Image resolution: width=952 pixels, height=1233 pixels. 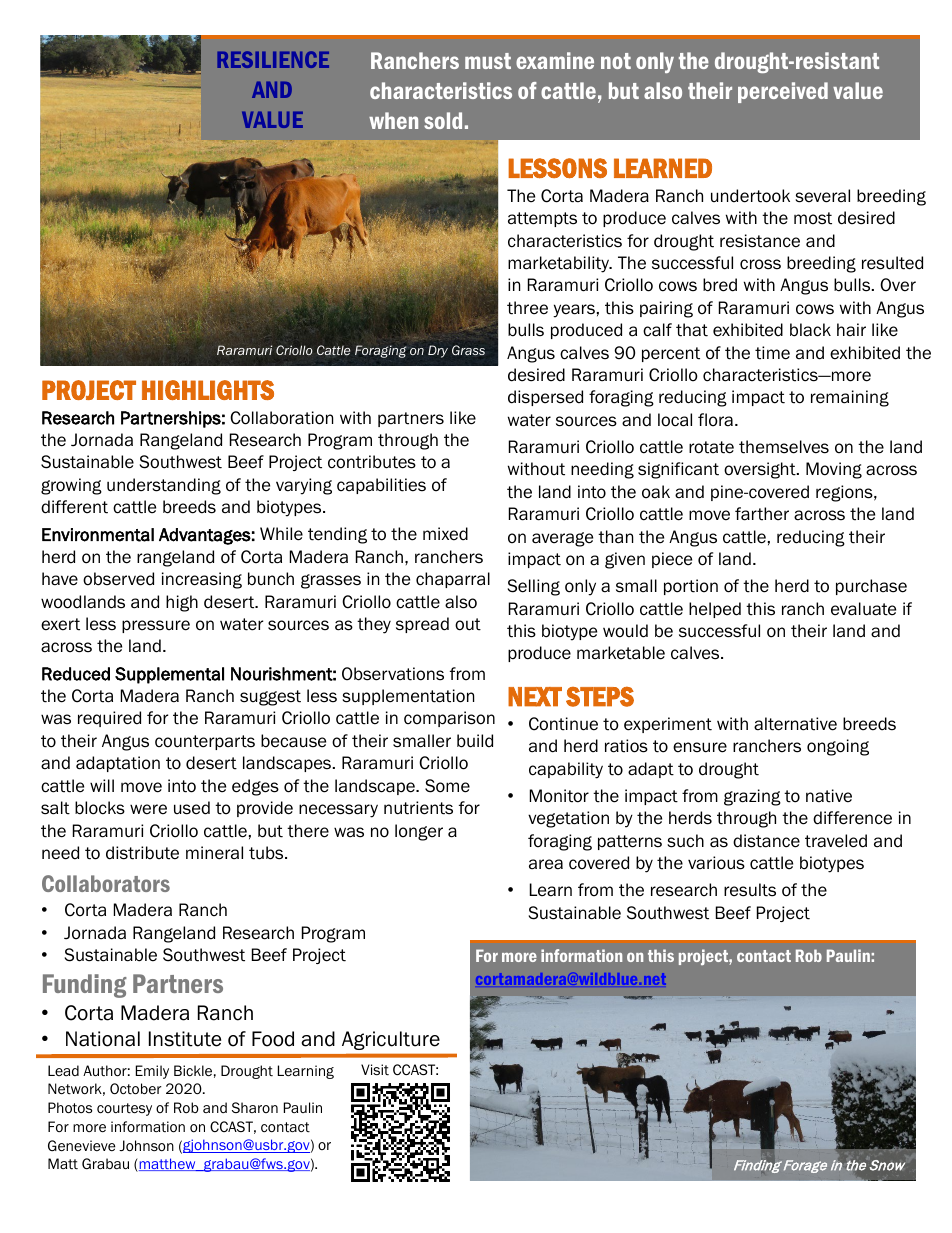 I want to click on Visit, so click(x=375, y=1069).
